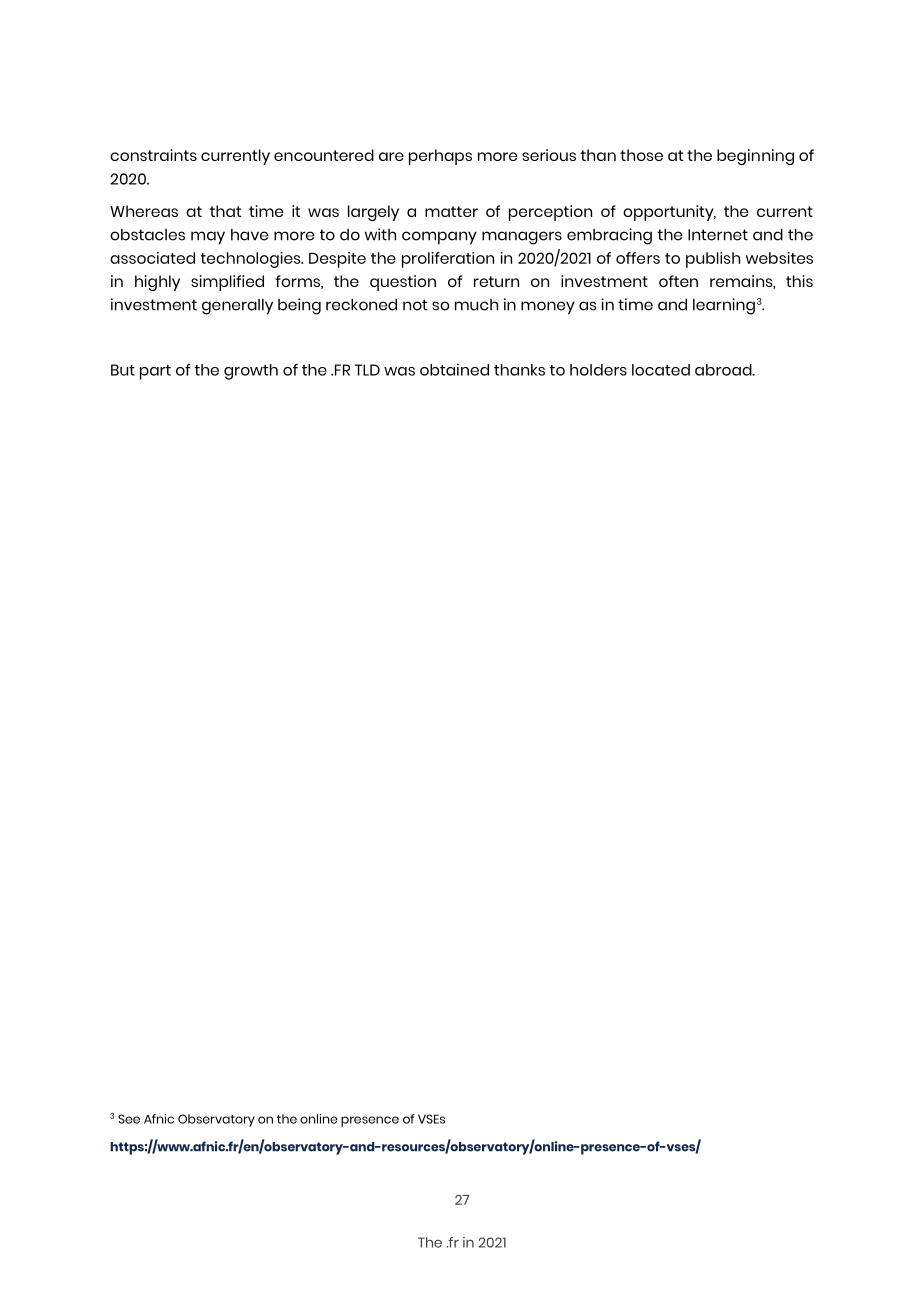 The height and width of the screenshot is (1308, 924). Describe the element at coordinates (454, 369) in the screenshot. I see `obtained` at that location.
